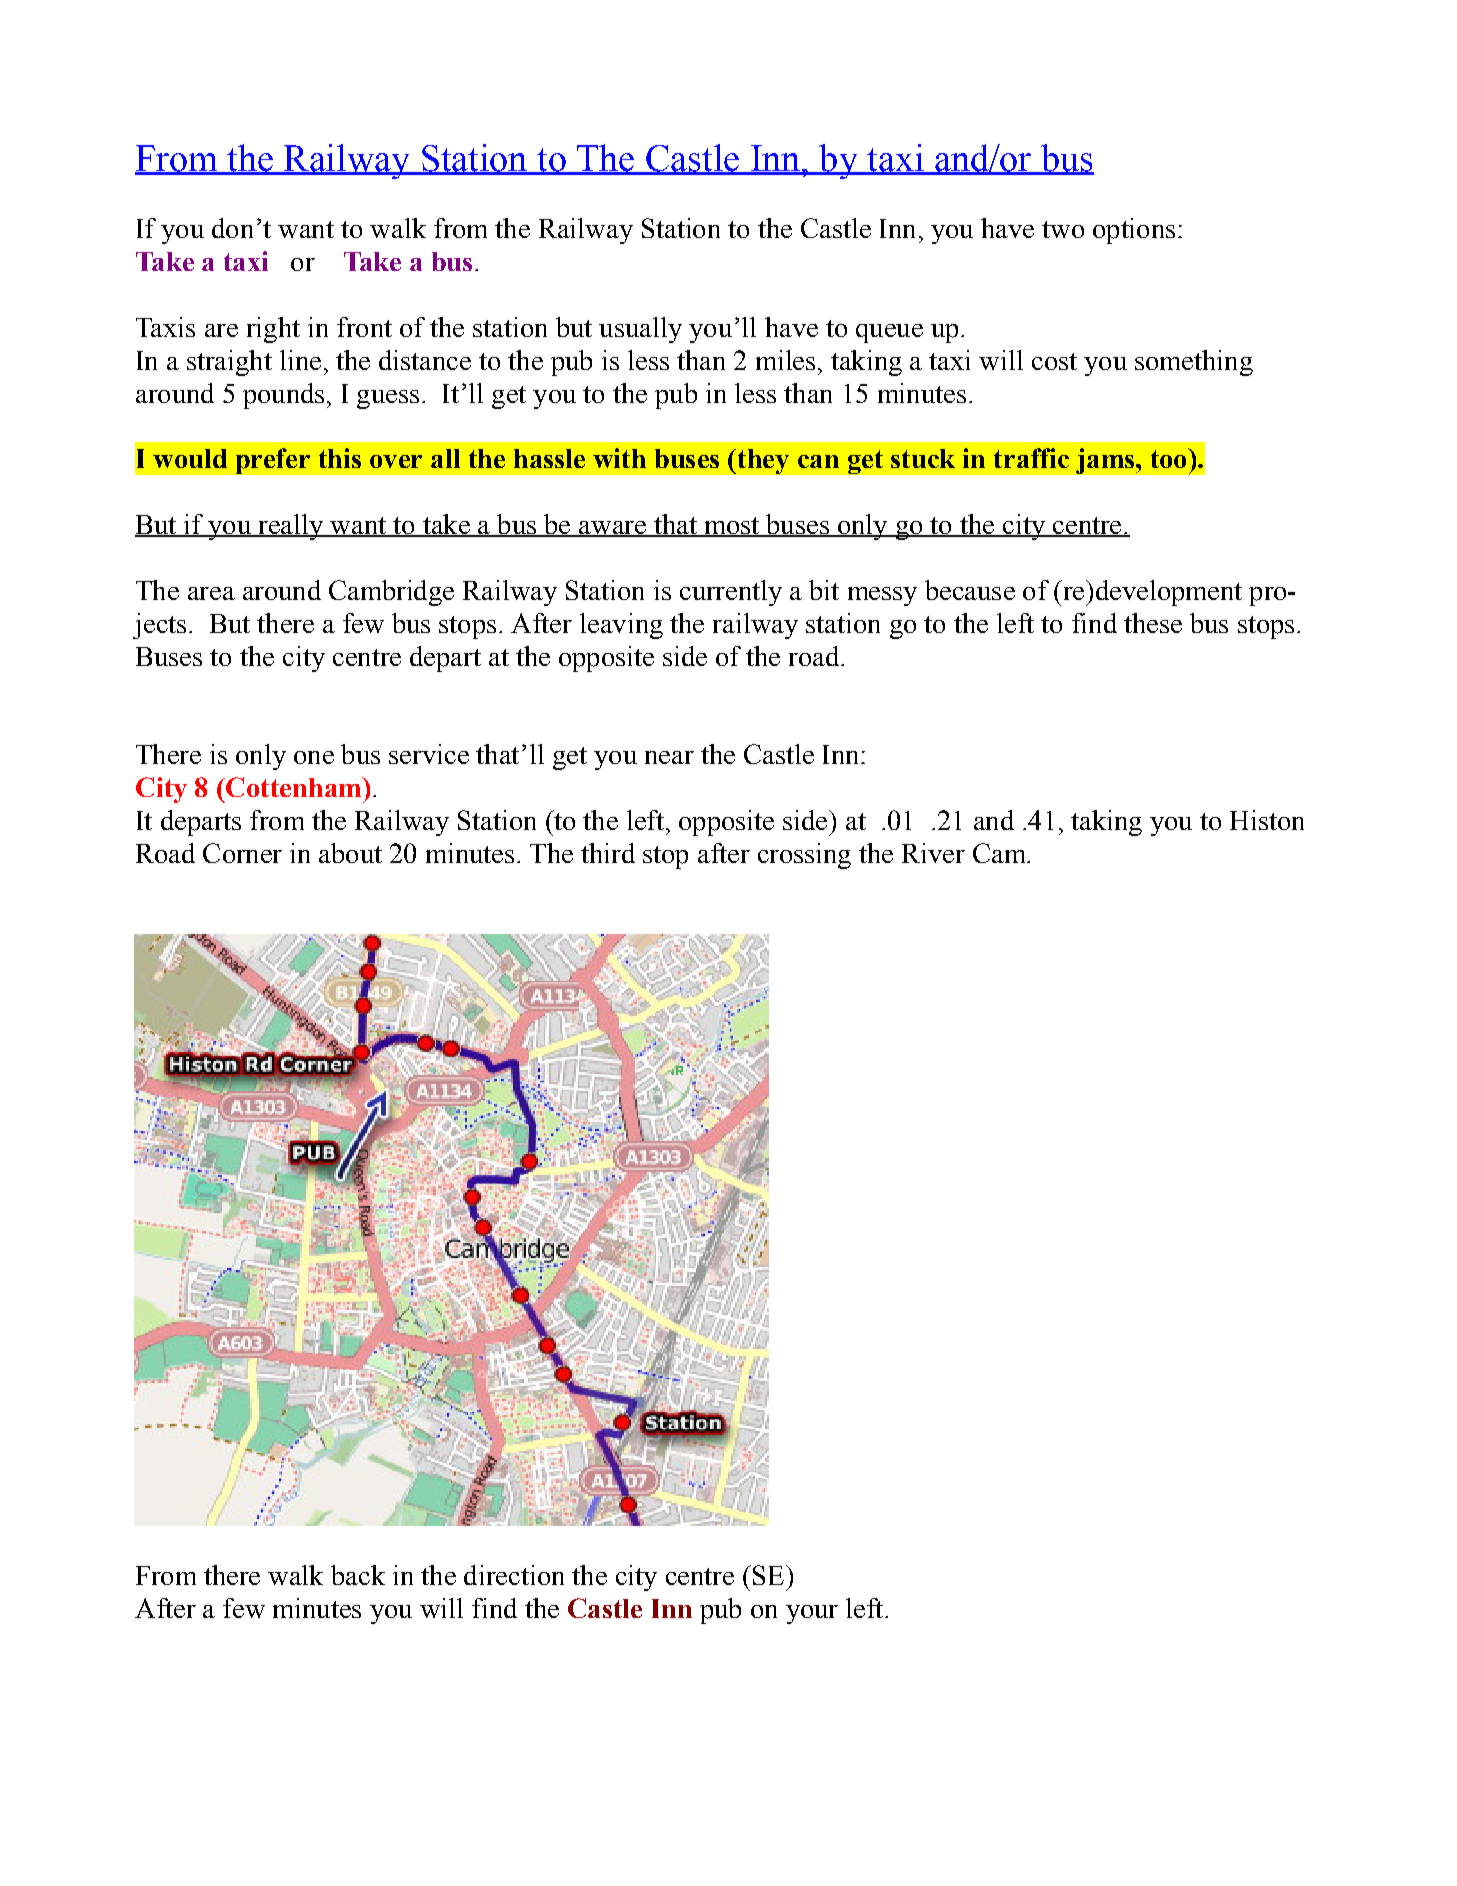  Describe the element at coordinates (812, 1614) in the screenshot. I see `your` at that location.
